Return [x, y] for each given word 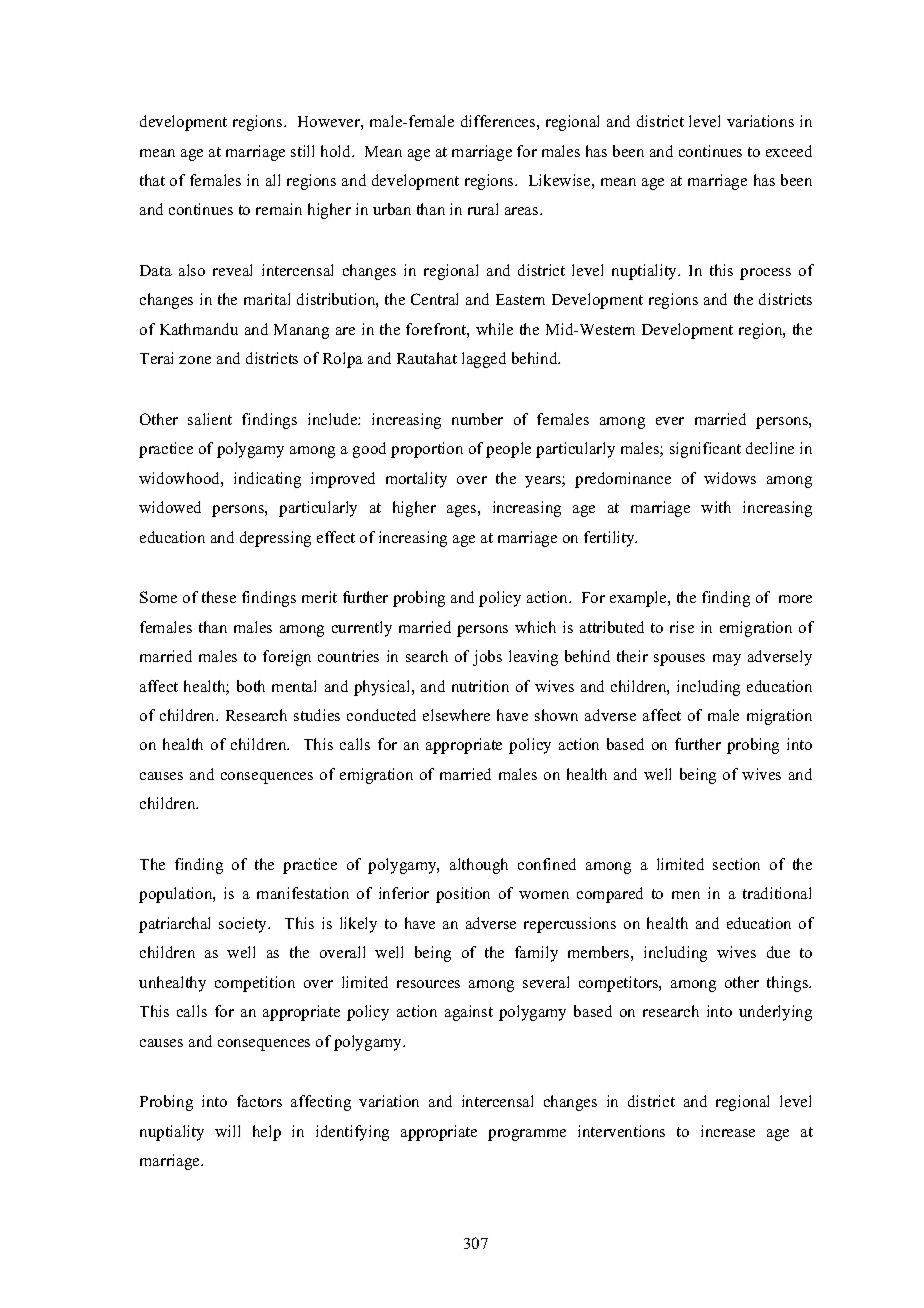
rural [483, 209]
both [251, 686]
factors [259, 1101]
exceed [789, 151]
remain [279, 209]
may [727, 660]
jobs [487, 658]
